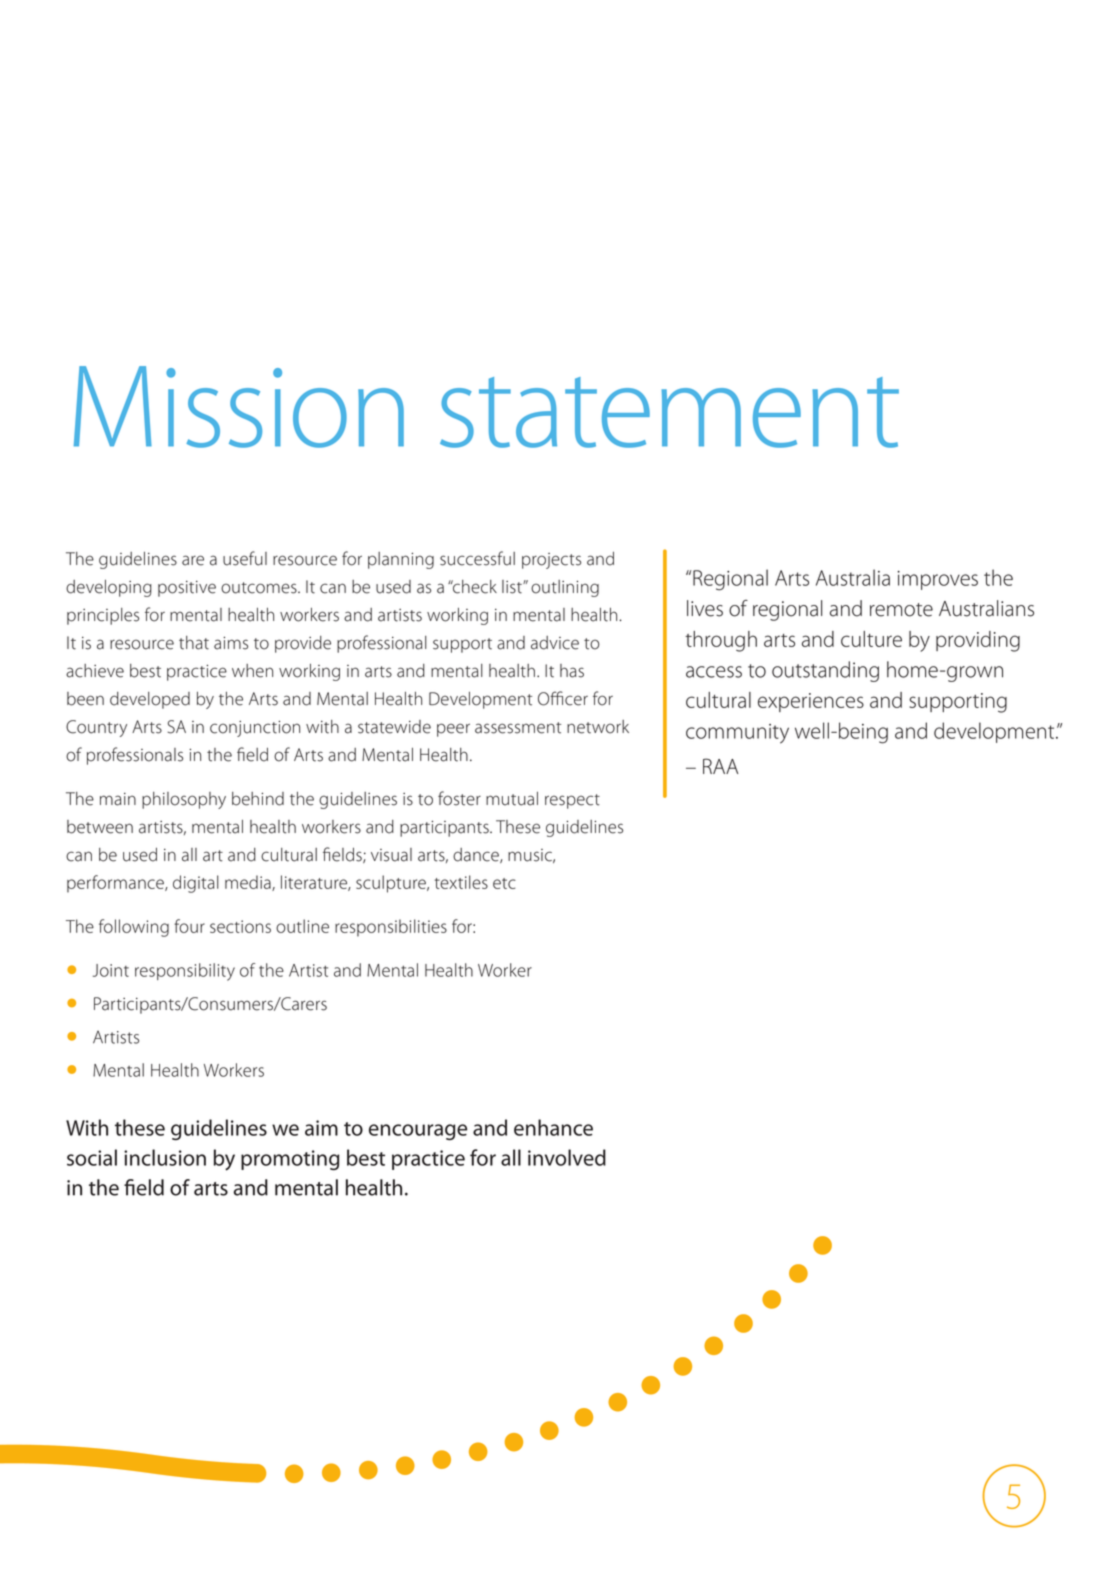  What do you see at coordinates (165, 1157) in the screenshot?
I see `inclusion` at bounding box center [165, 1157].
